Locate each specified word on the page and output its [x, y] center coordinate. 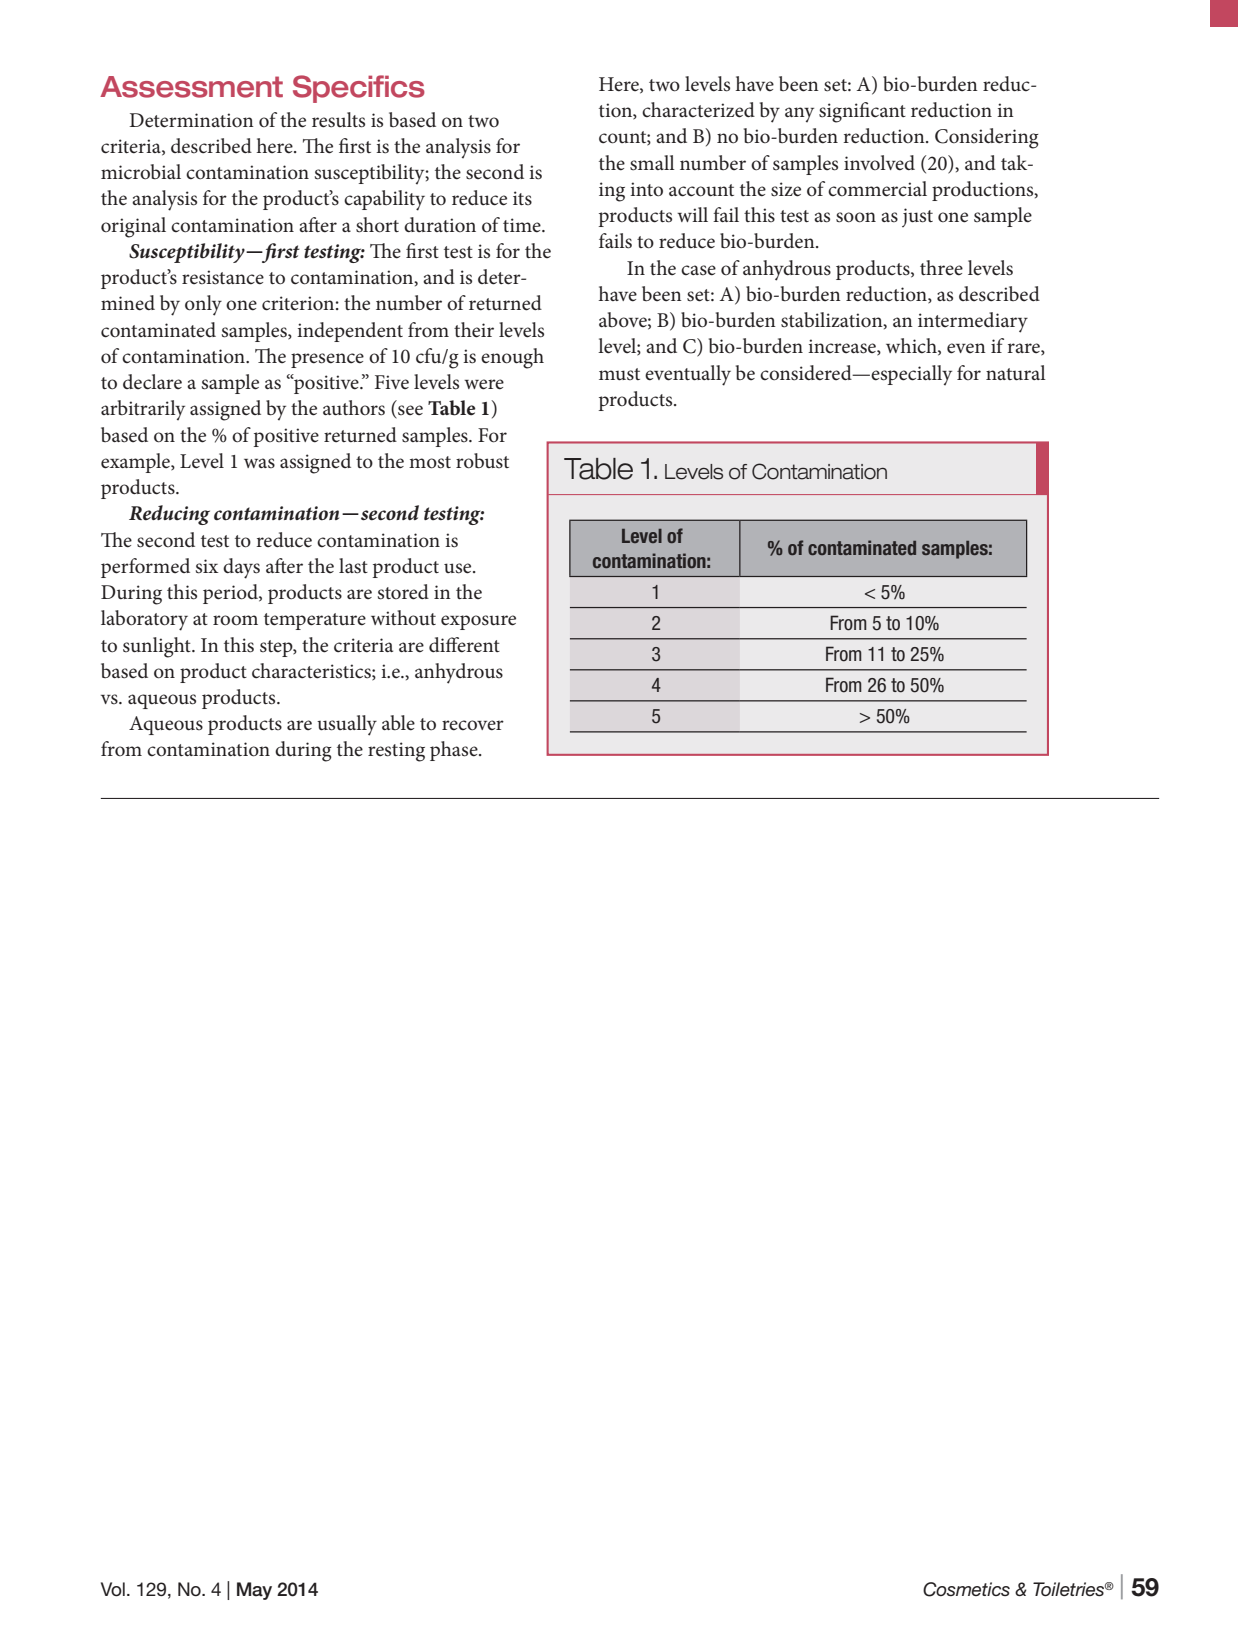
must [619, 374]
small [652, 163]
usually [347, 725]
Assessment [191, 87]
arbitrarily [143, 410]
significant [862, 112]
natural [1016, 373]
